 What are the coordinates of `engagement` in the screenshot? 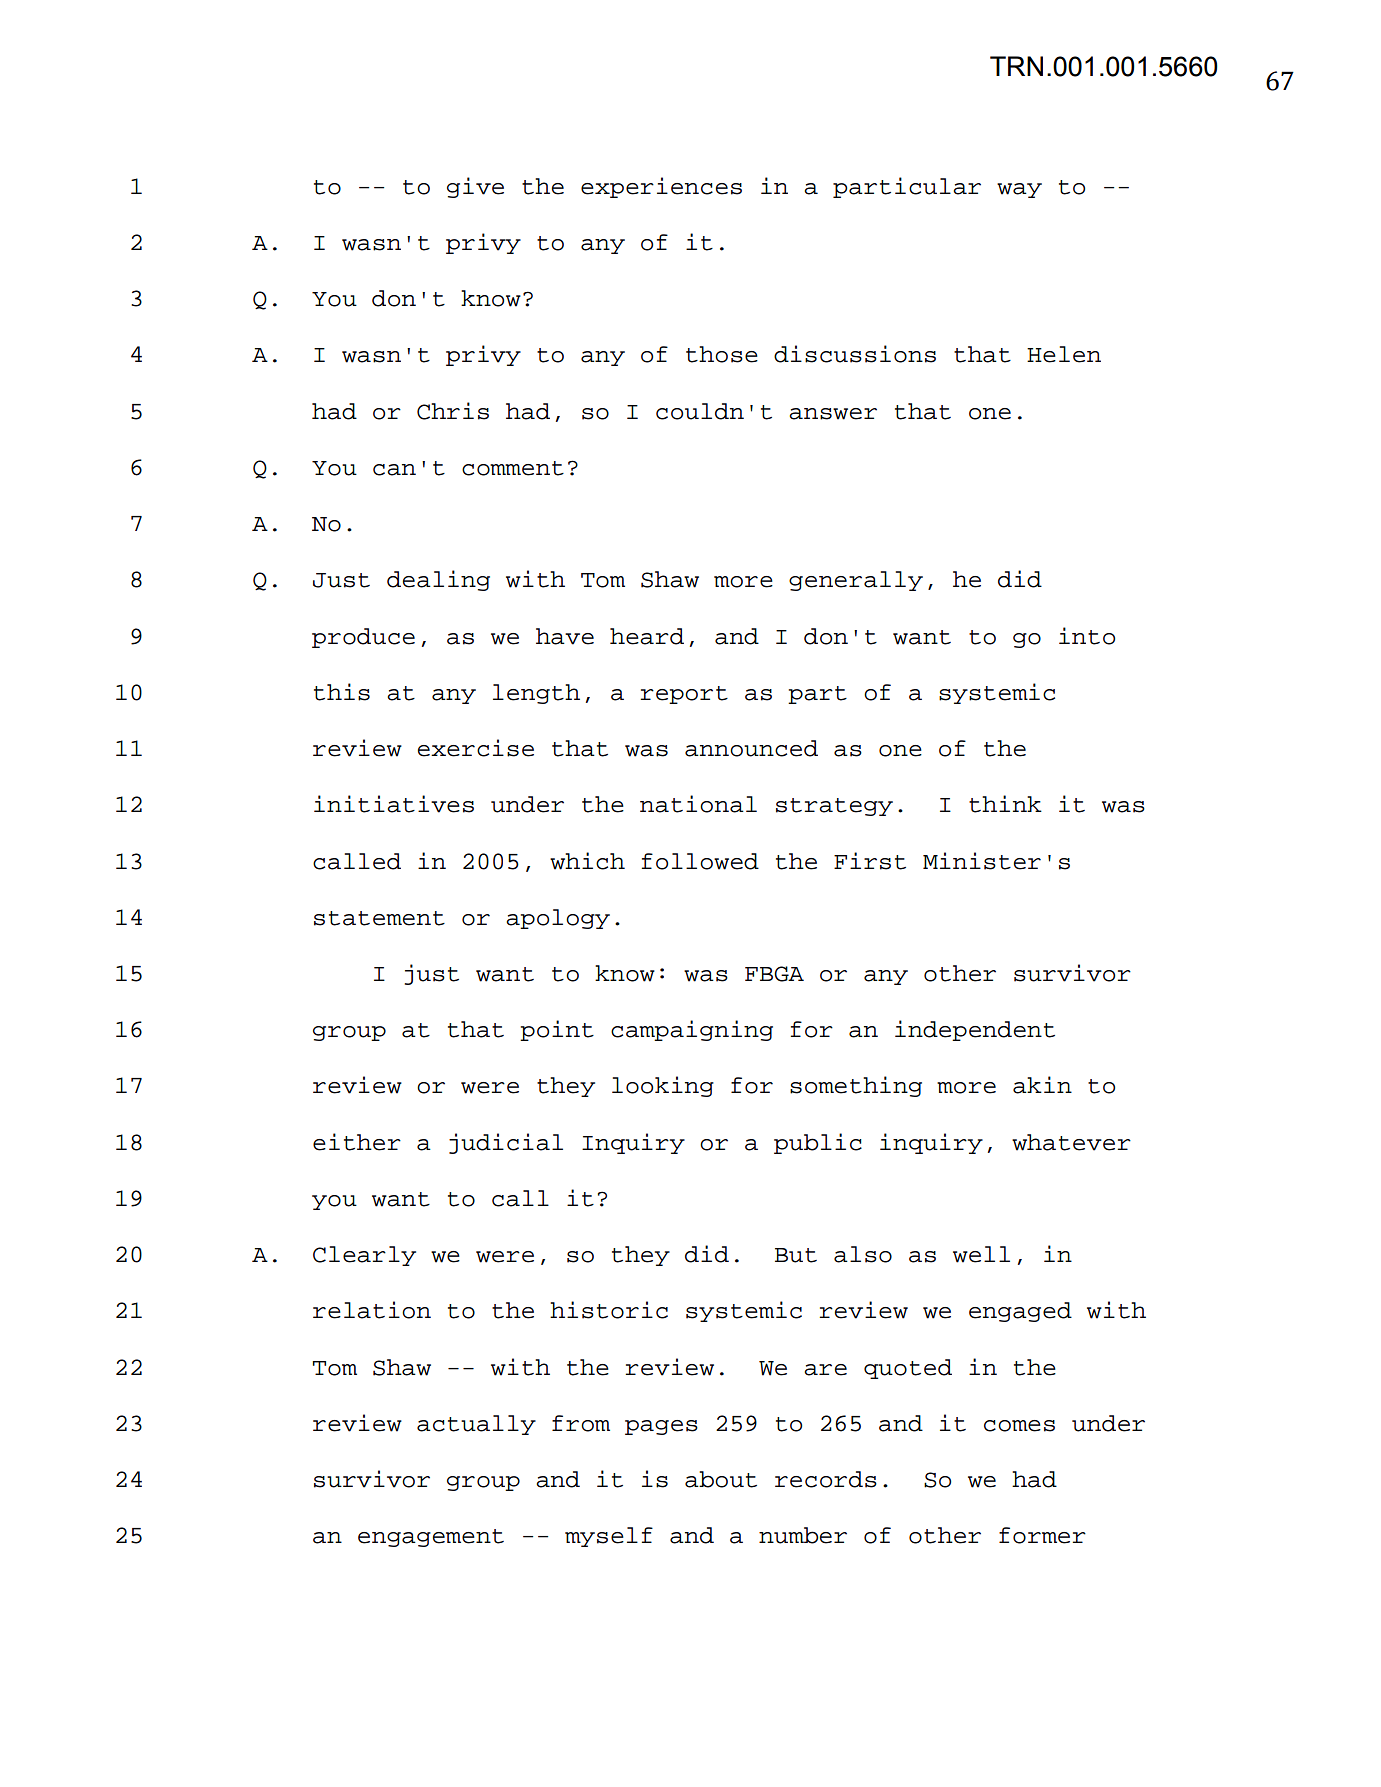 It's located at (431, 1538).
